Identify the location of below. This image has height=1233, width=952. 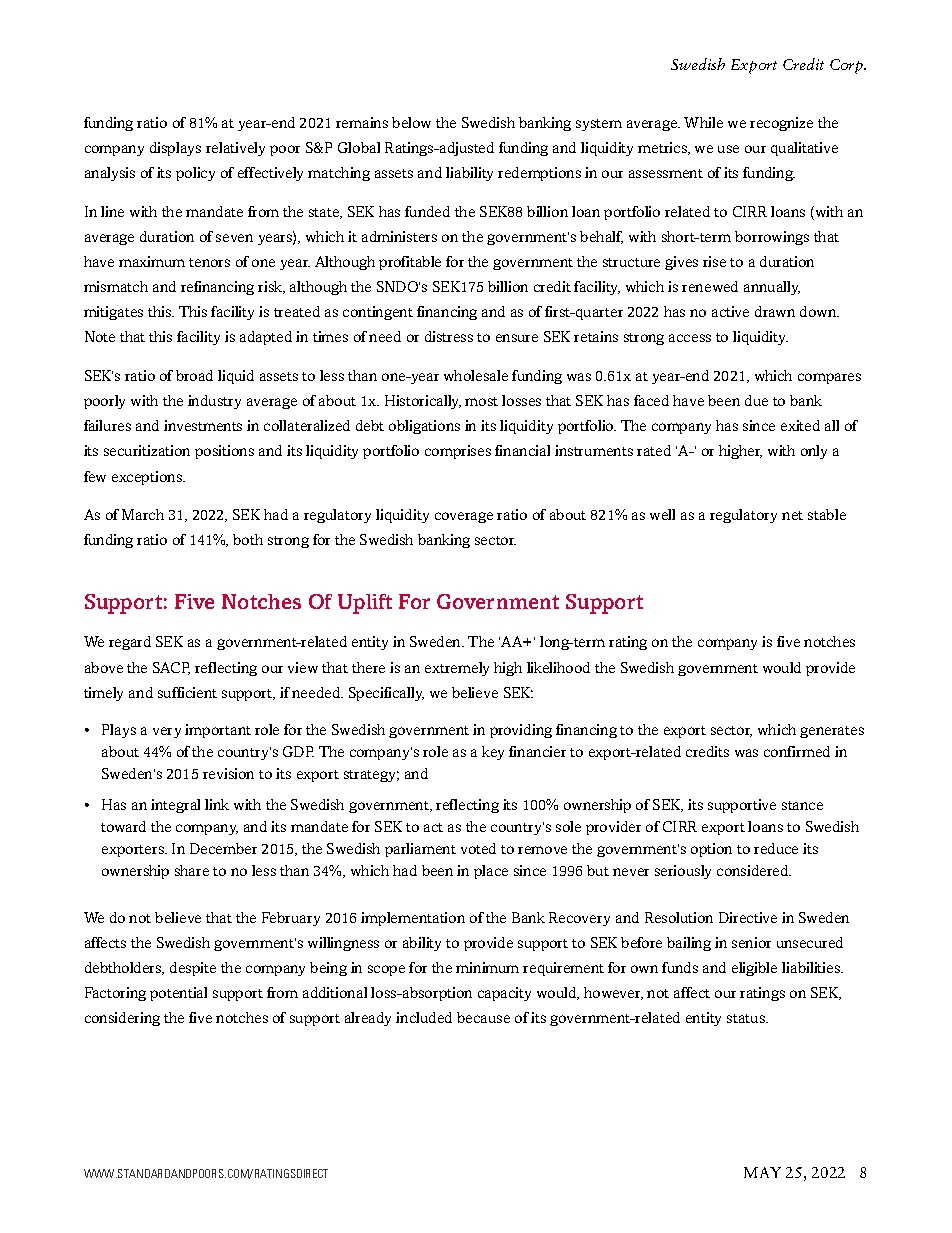
(411, 122).
